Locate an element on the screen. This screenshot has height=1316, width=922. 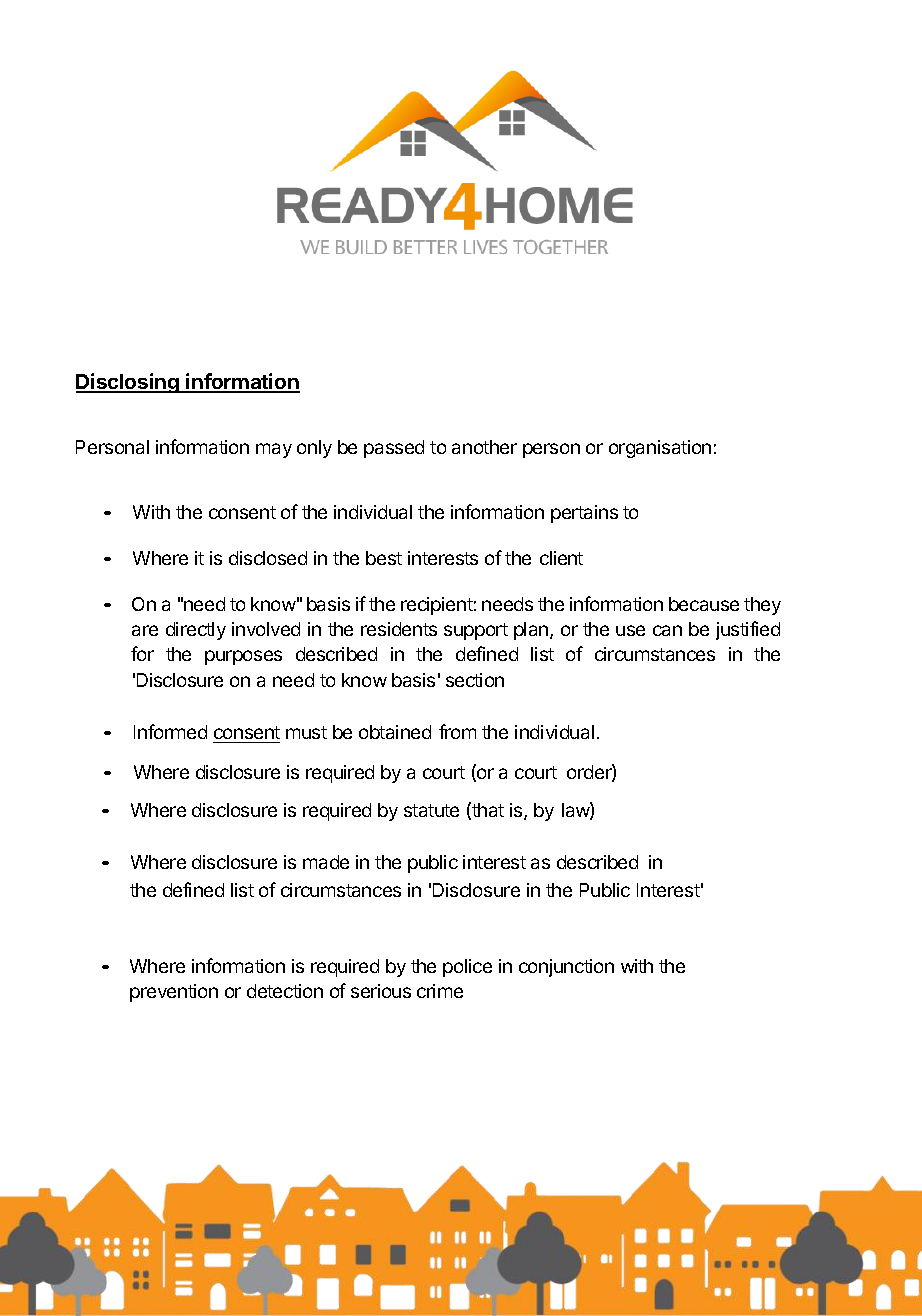
conjunction is located at coordinates (566, 968).
